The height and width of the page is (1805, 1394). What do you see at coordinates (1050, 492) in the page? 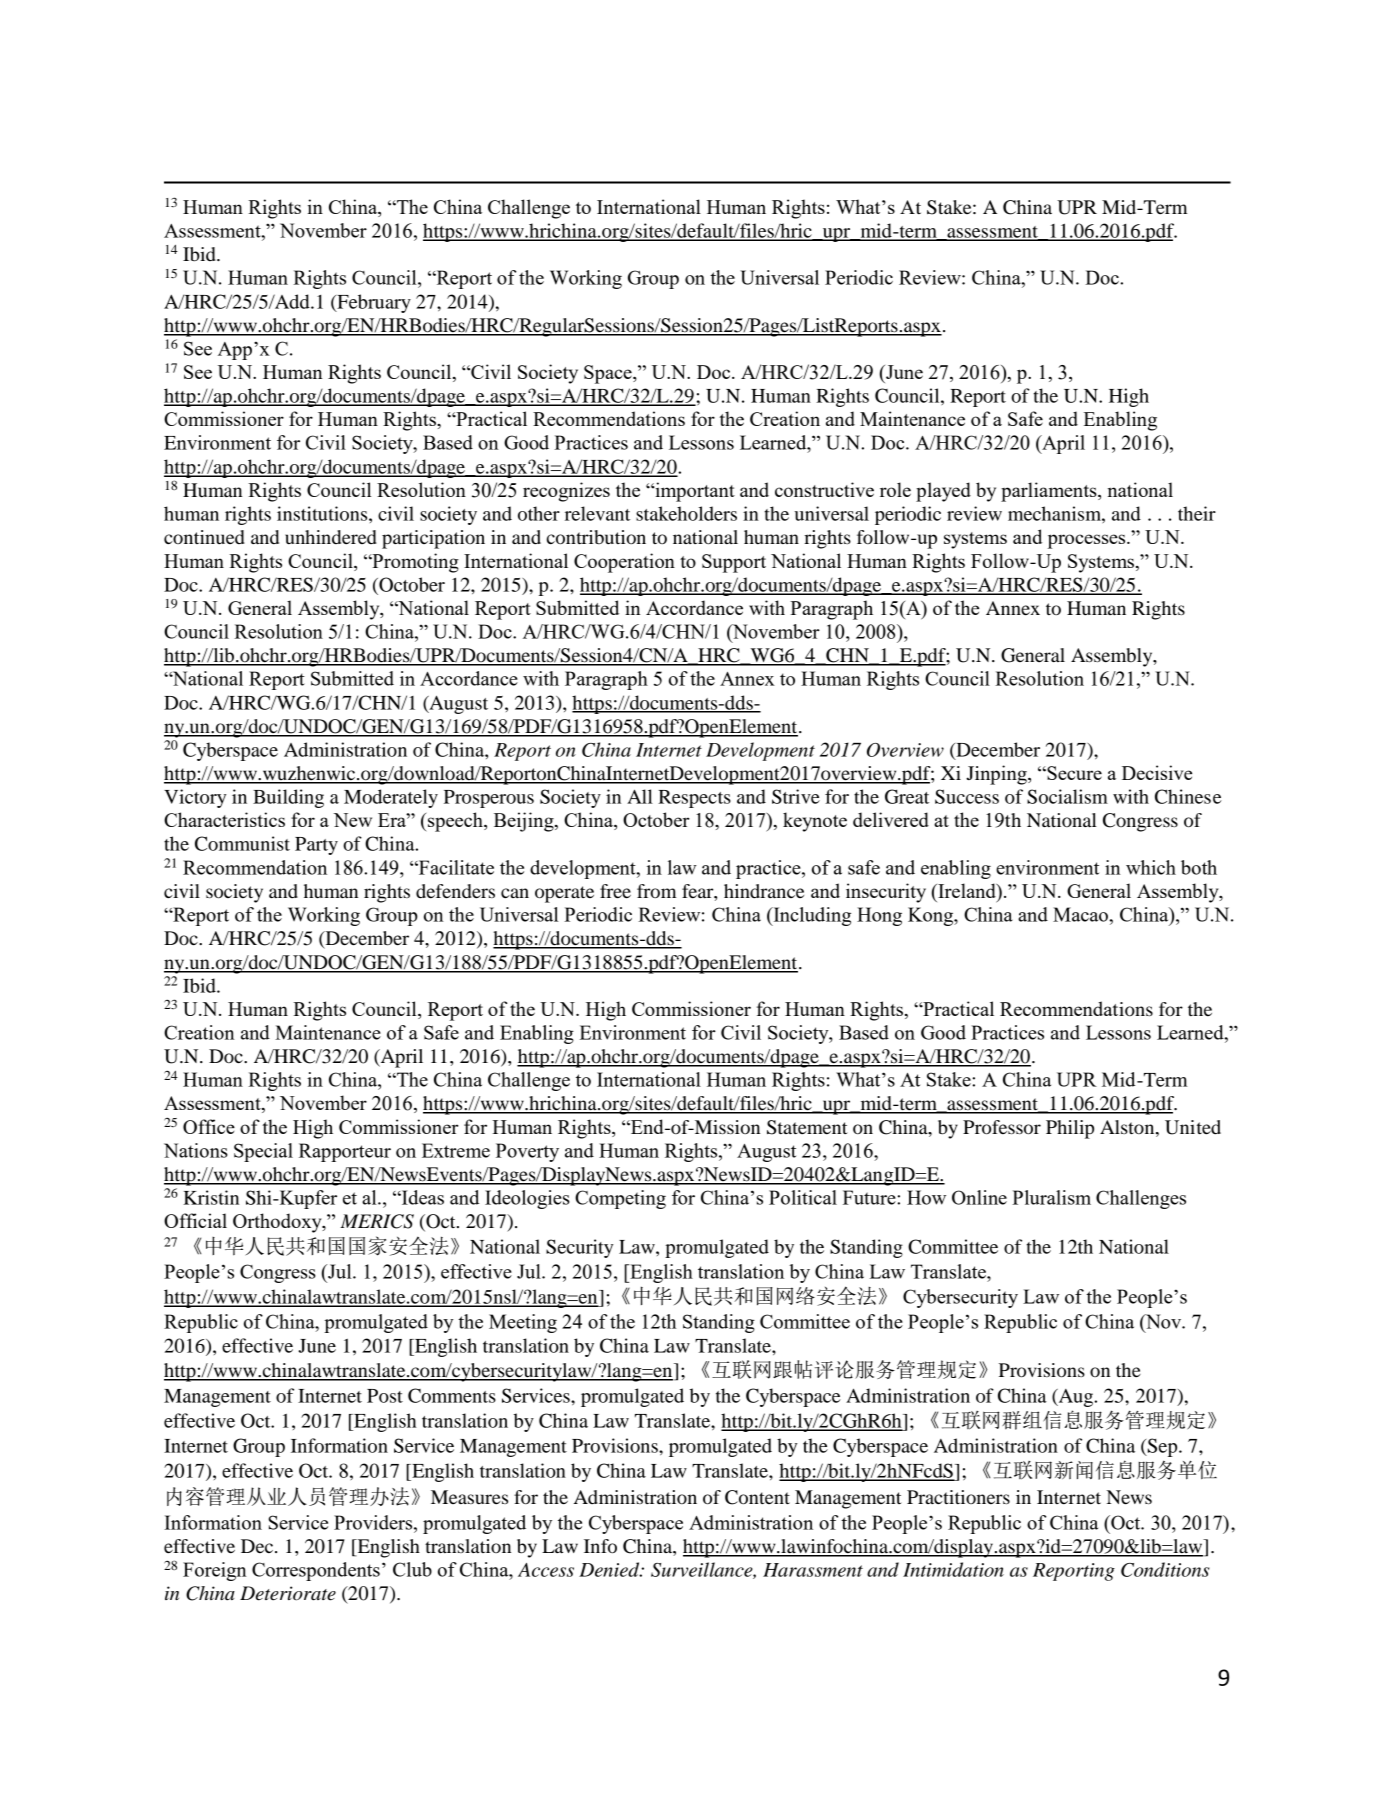
I see `parliaments` at bounding box center [1050, 492].
